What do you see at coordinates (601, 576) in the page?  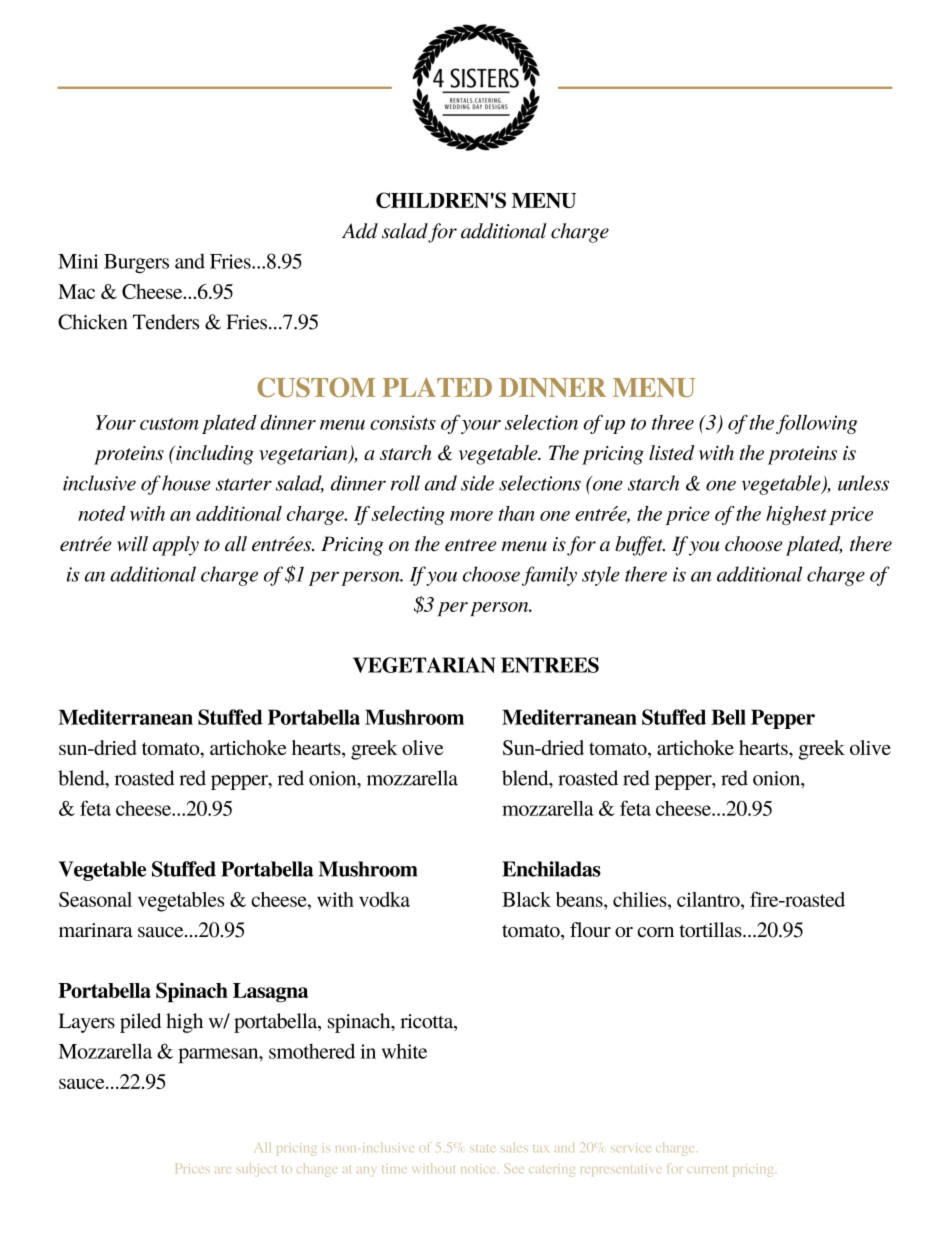 I see `style` at bounding box center [601, 576].
